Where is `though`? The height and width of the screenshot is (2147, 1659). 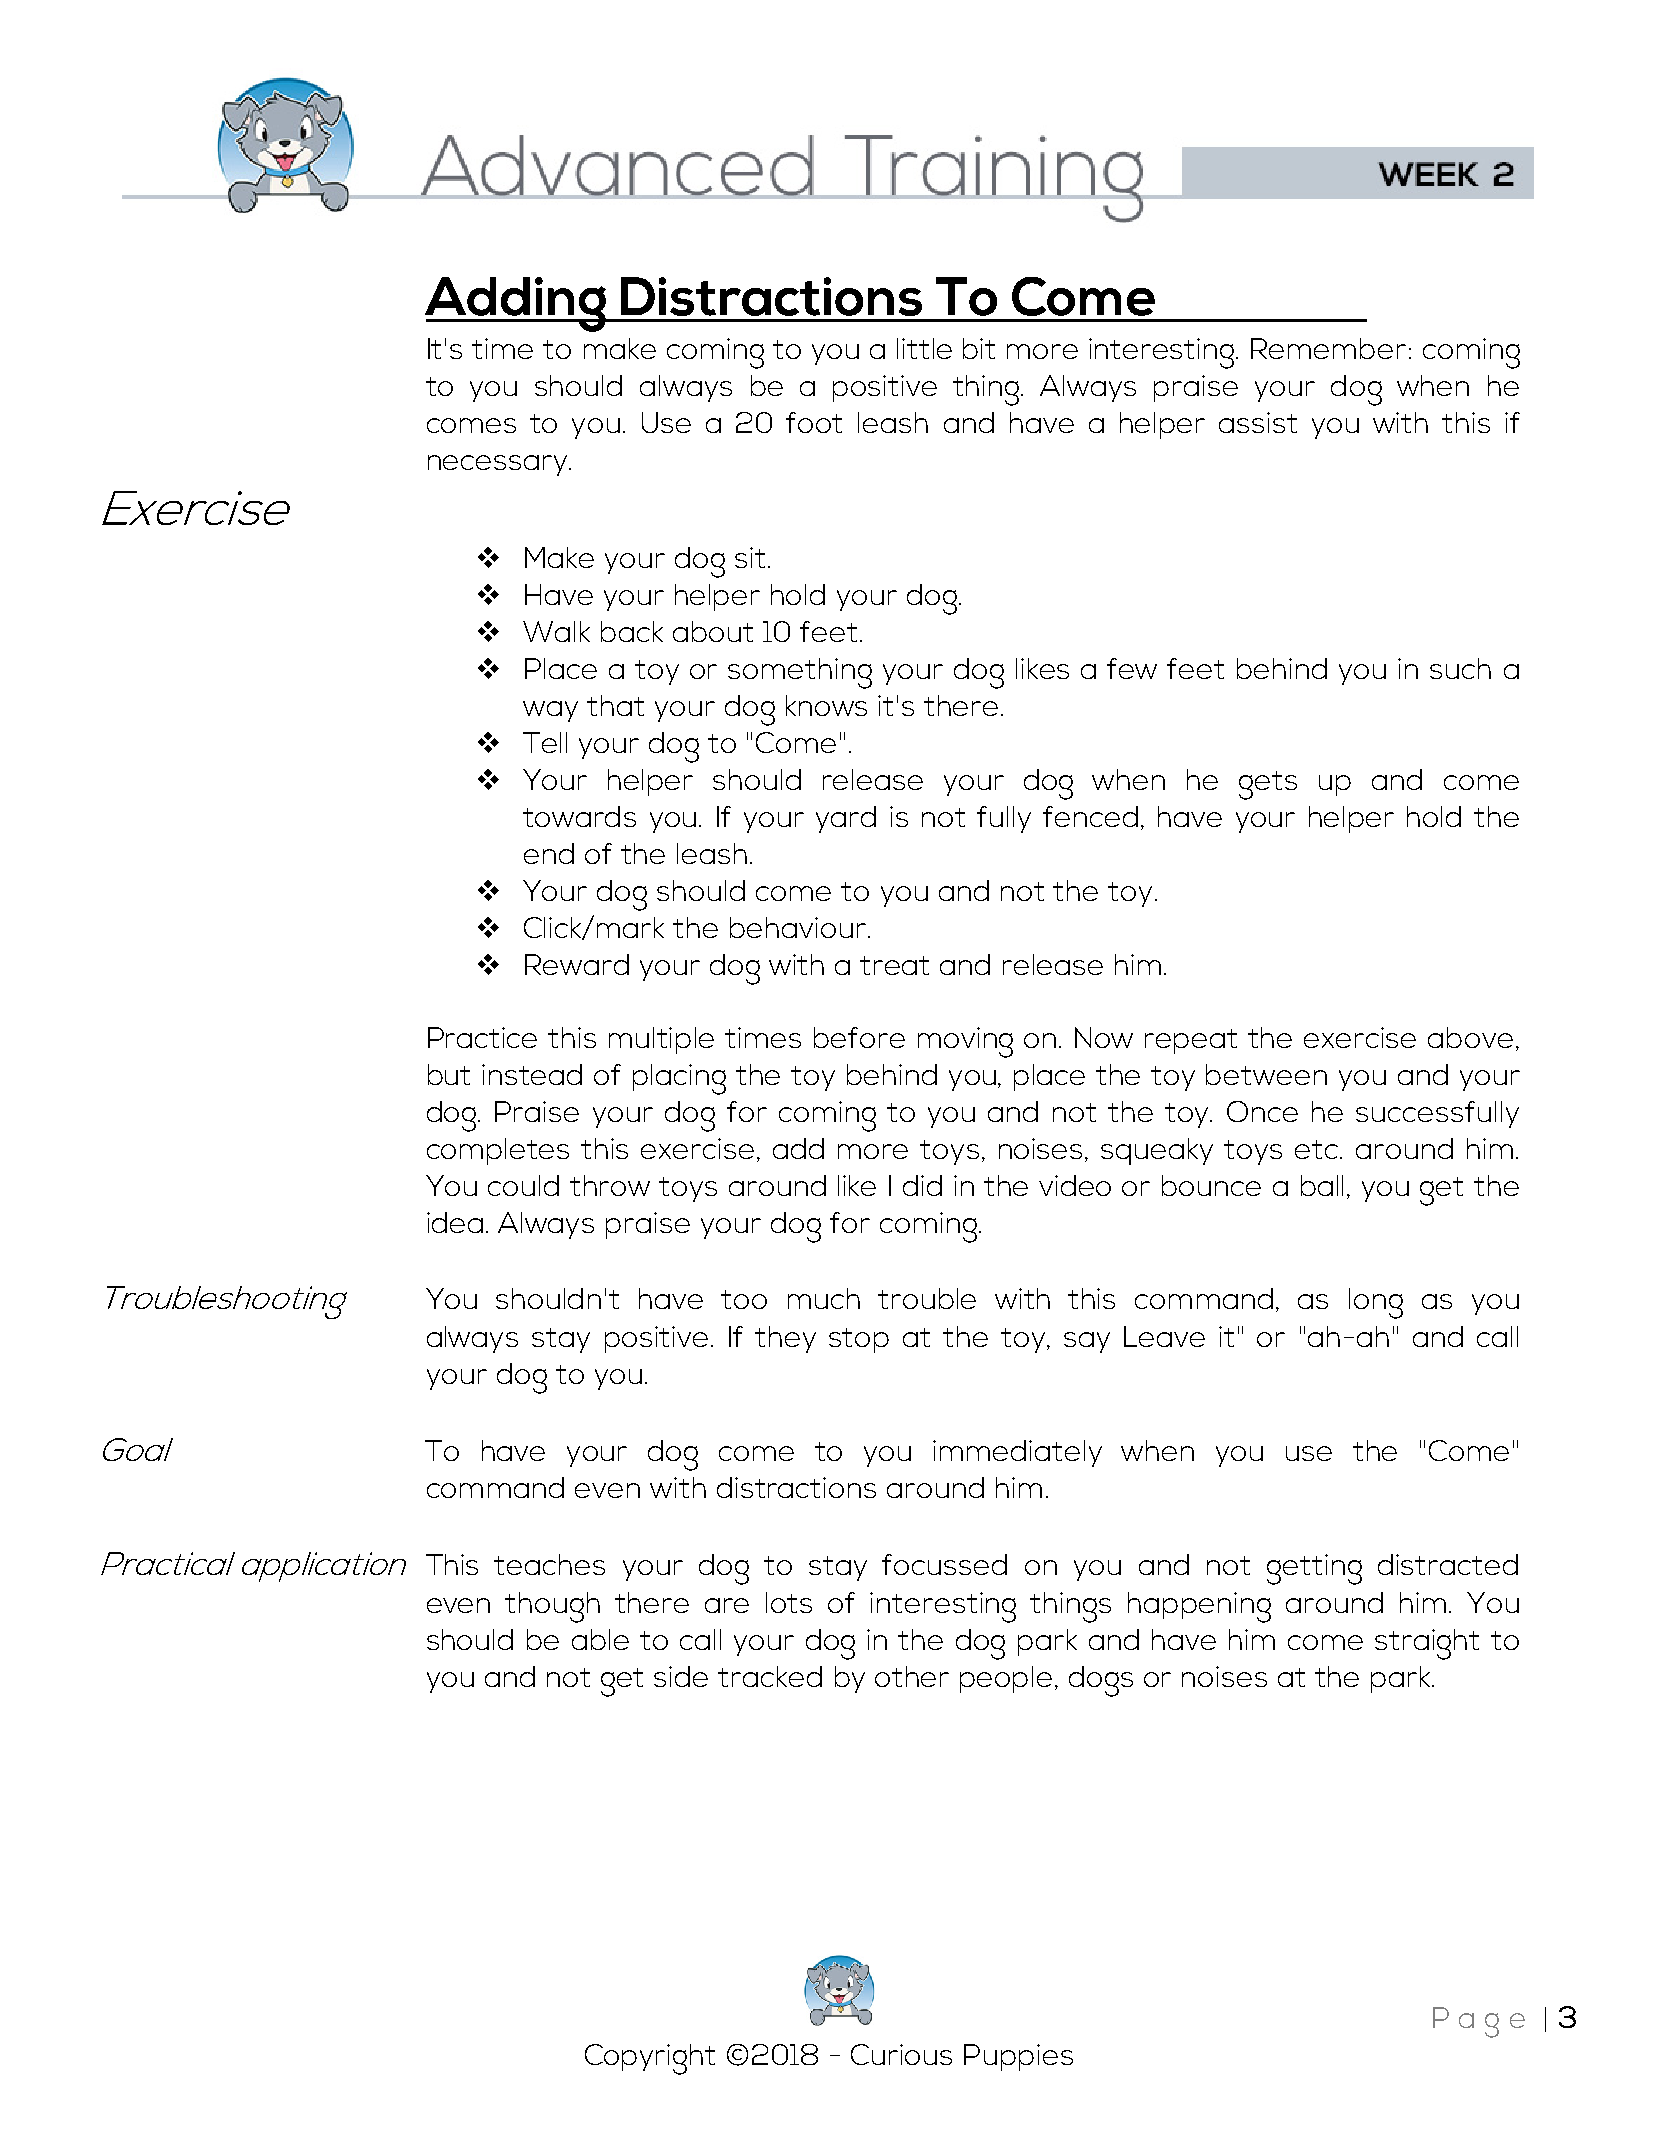 though is located at coordinates (552, 1607).
